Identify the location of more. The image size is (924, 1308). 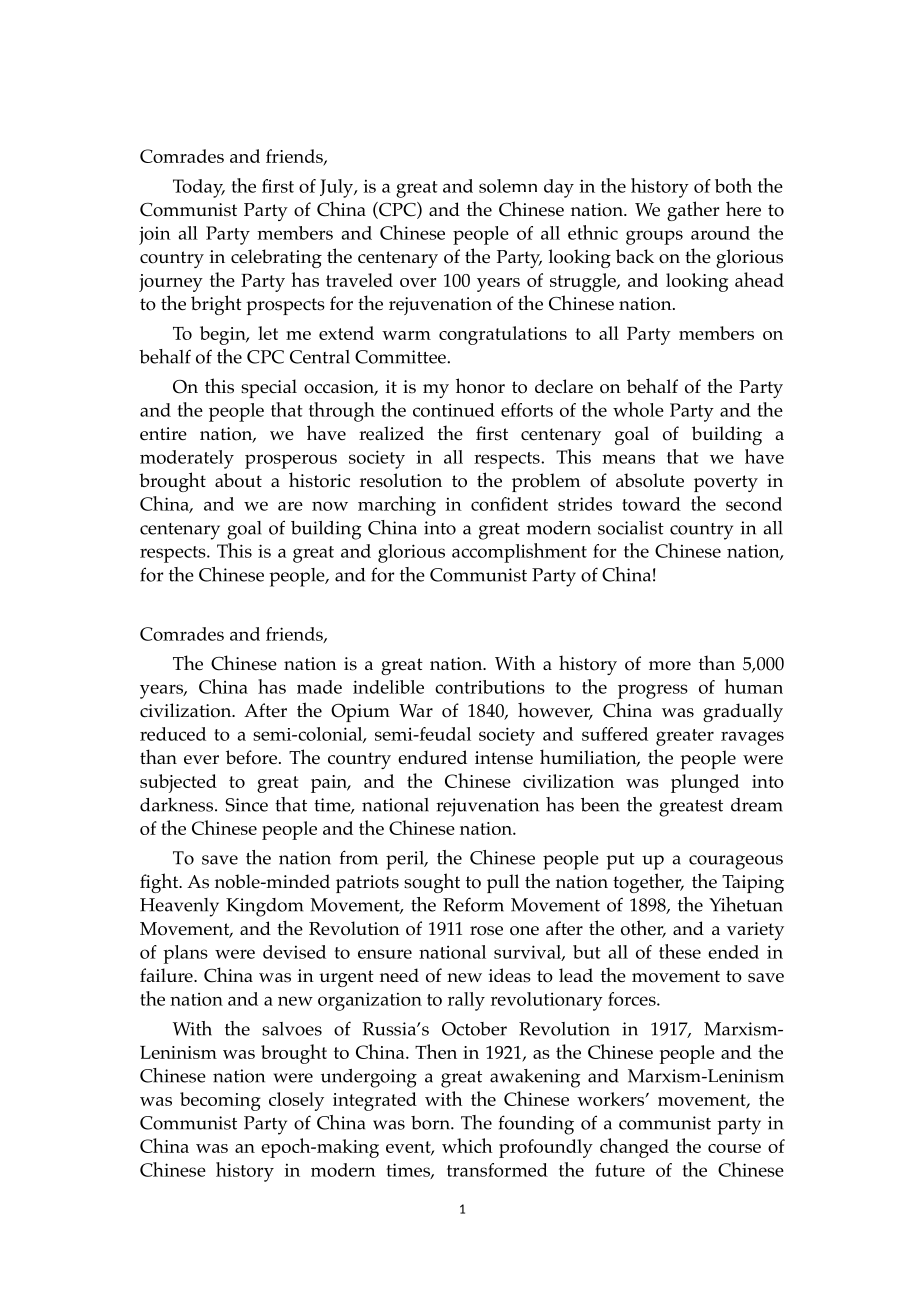
(670, 666).
